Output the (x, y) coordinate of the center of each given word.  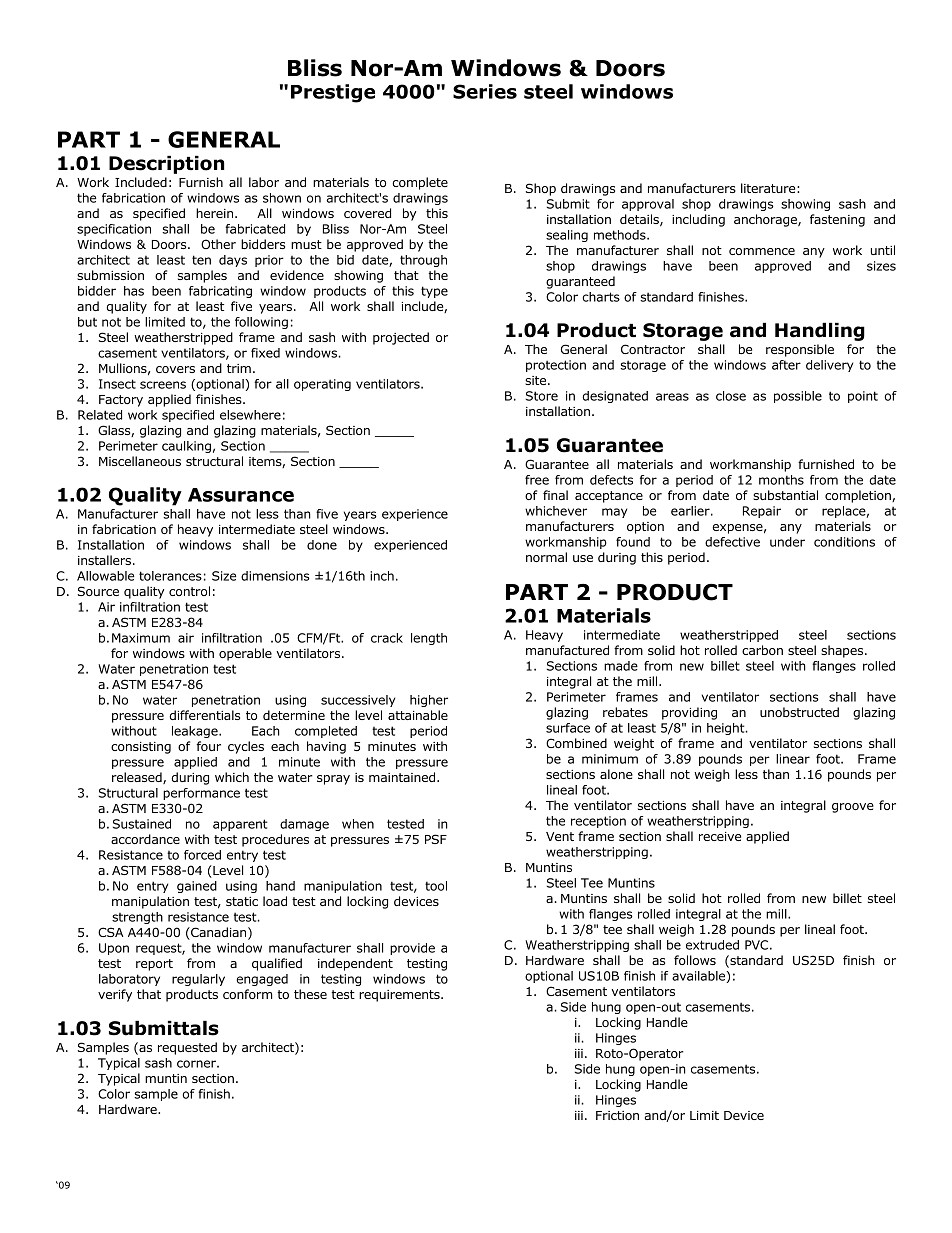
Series (485, 91)
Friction (617, 1115)
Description (166, 164)
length (429, 639)
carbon (762, 650)
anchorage (766, 220)
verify (115, 995)
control (189, 591)
